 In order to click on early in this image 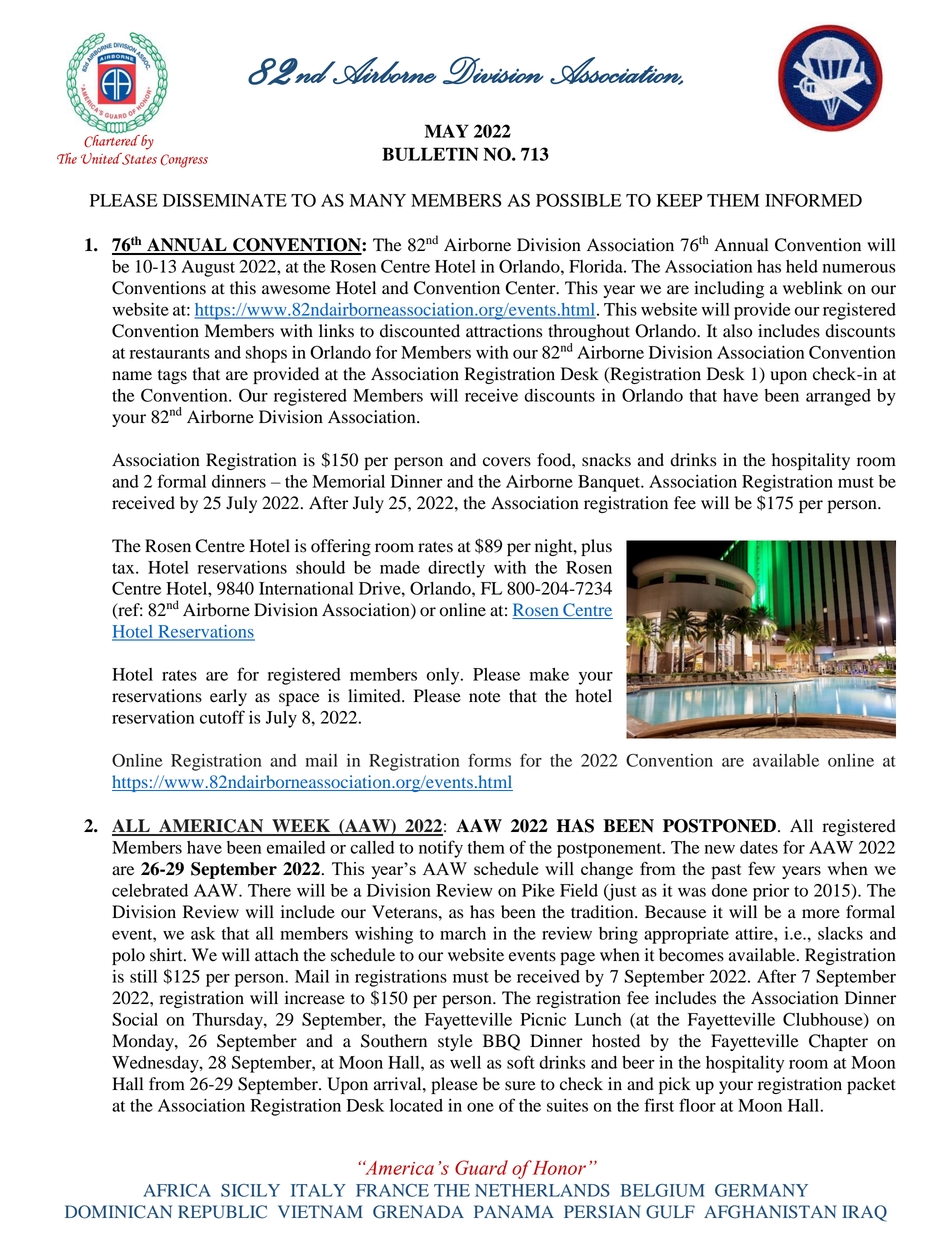, I will do `click(228, 697)`.
